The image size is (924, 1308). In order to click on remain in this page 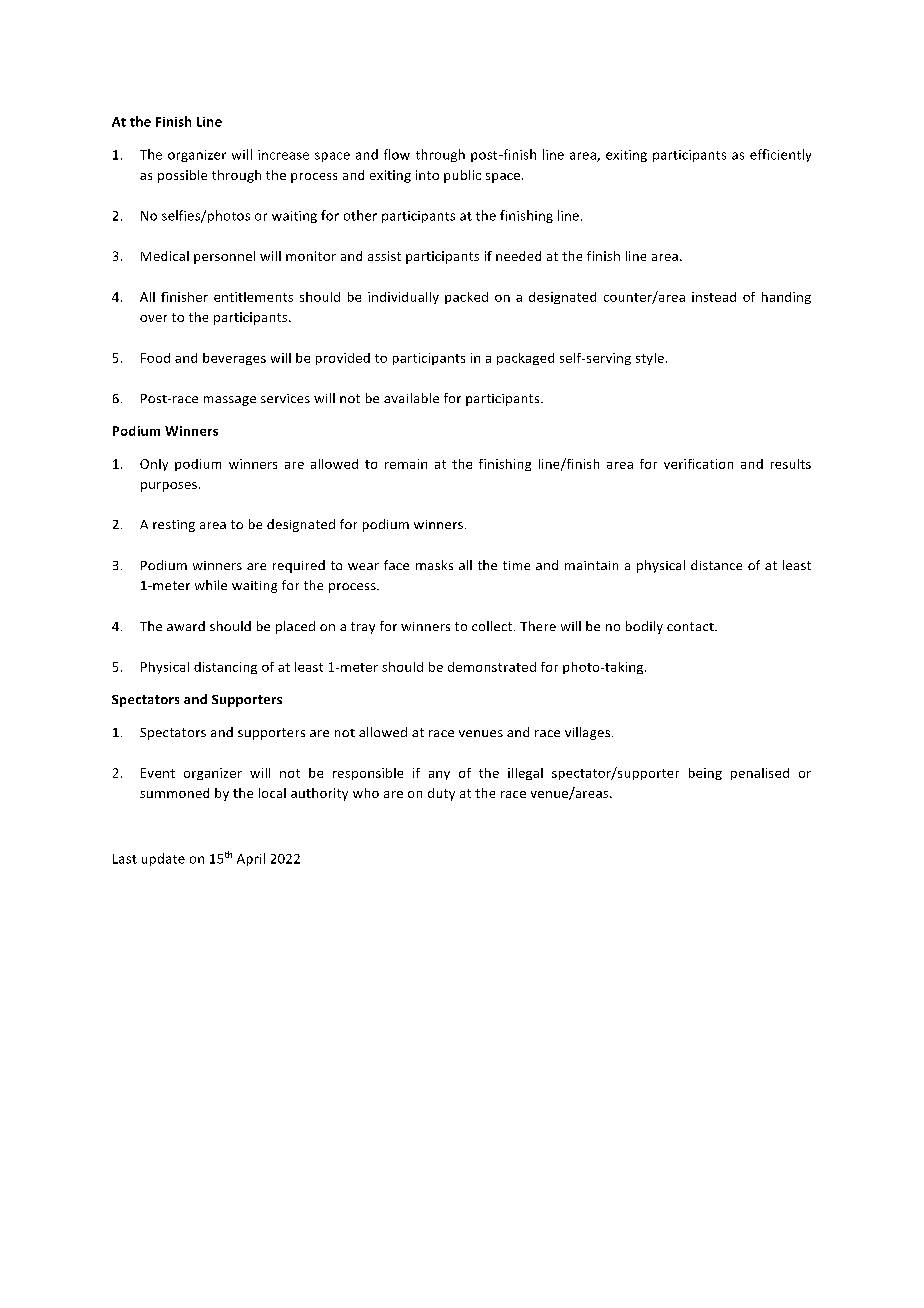, I will do `click(406, 464)`.
